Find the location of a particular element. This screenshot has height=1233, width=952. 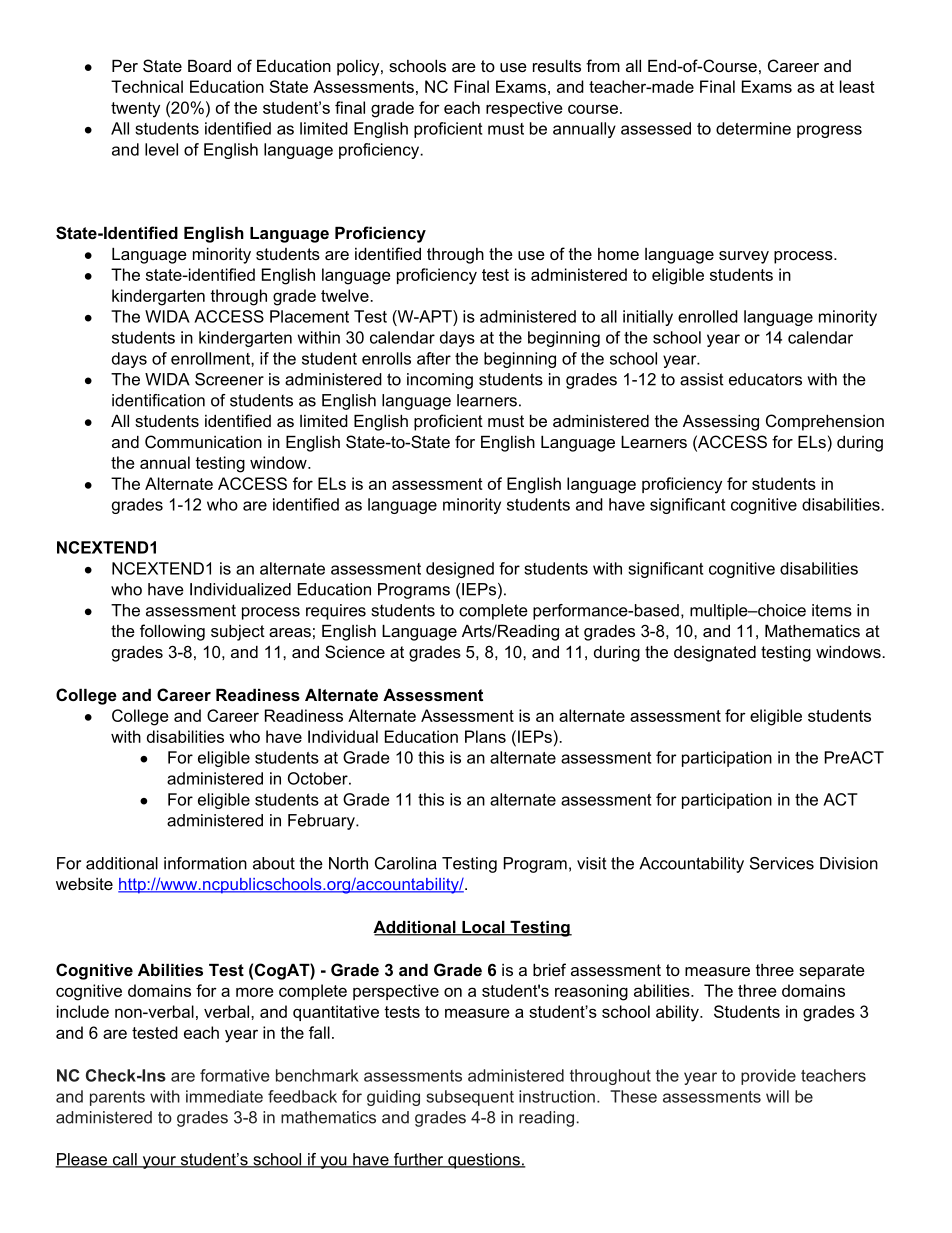

respective is located at coordinates (524, 109).
